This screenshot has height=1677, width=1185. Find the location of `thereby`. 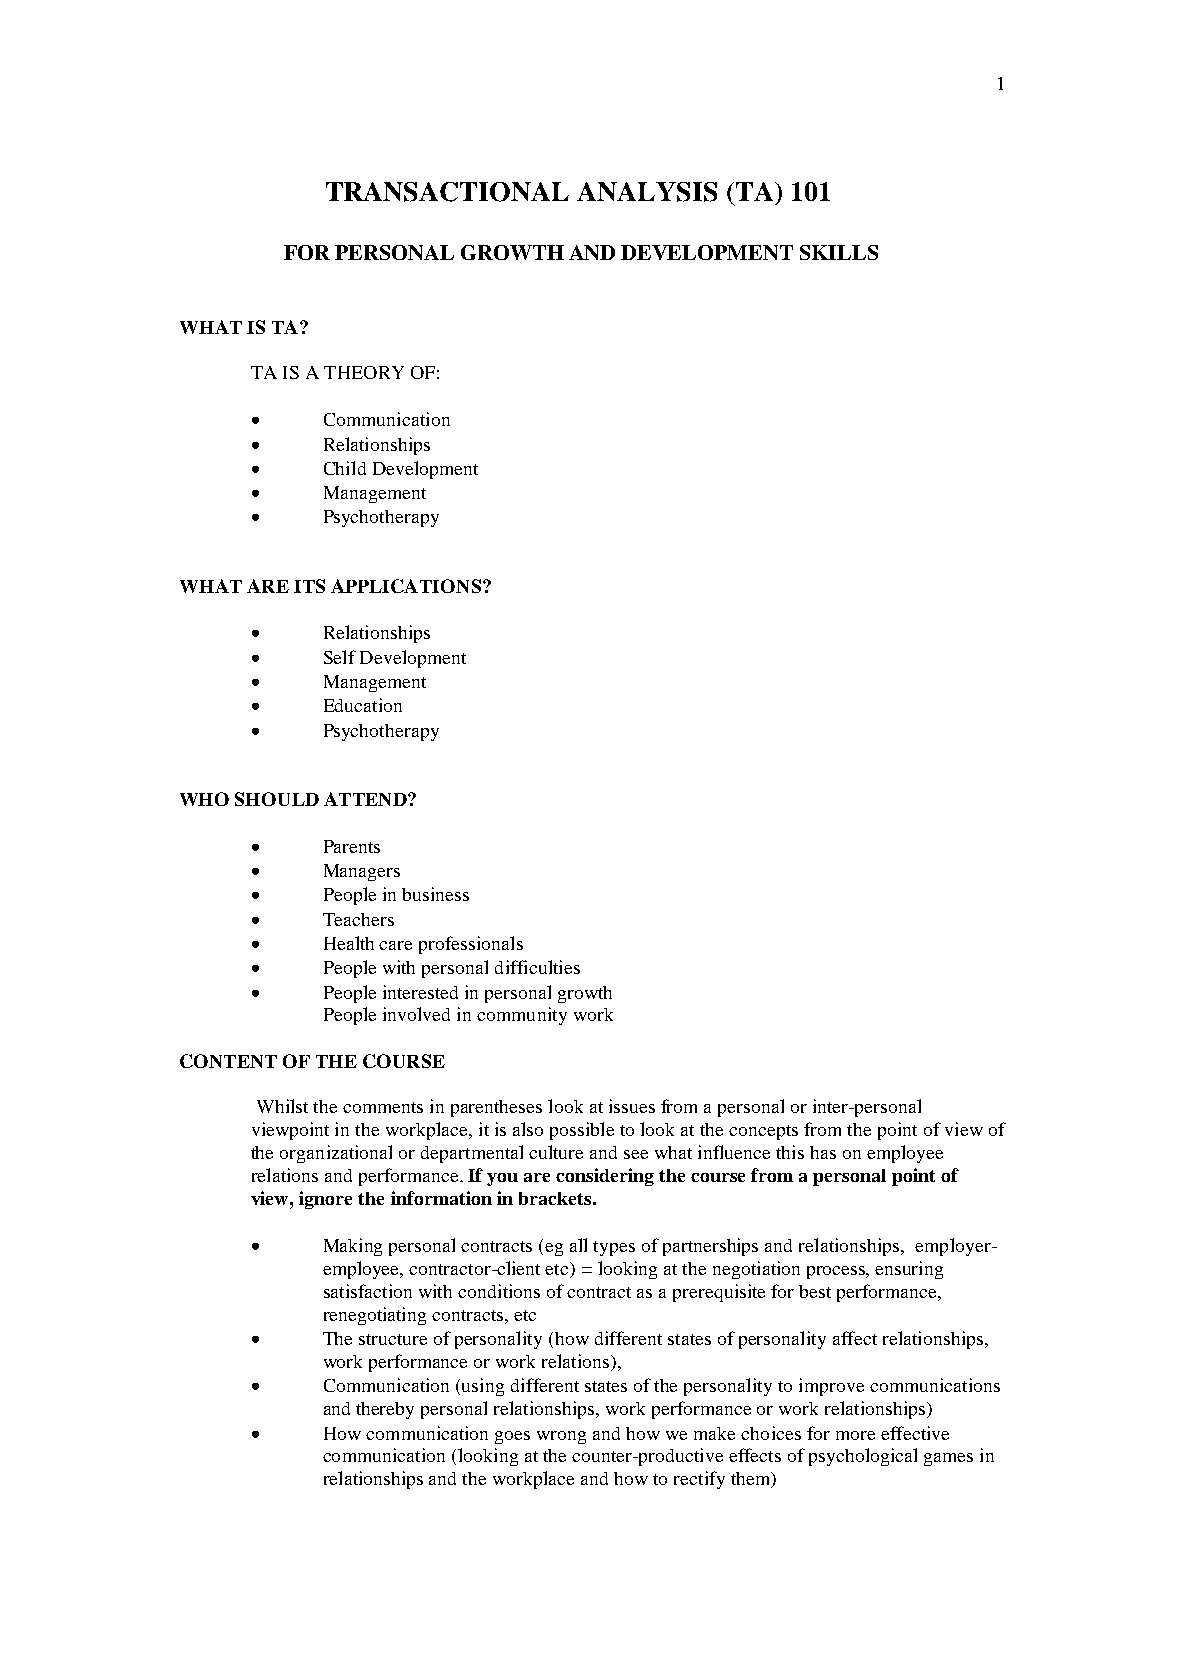

thereby is located at coordinates (385, 1410).
